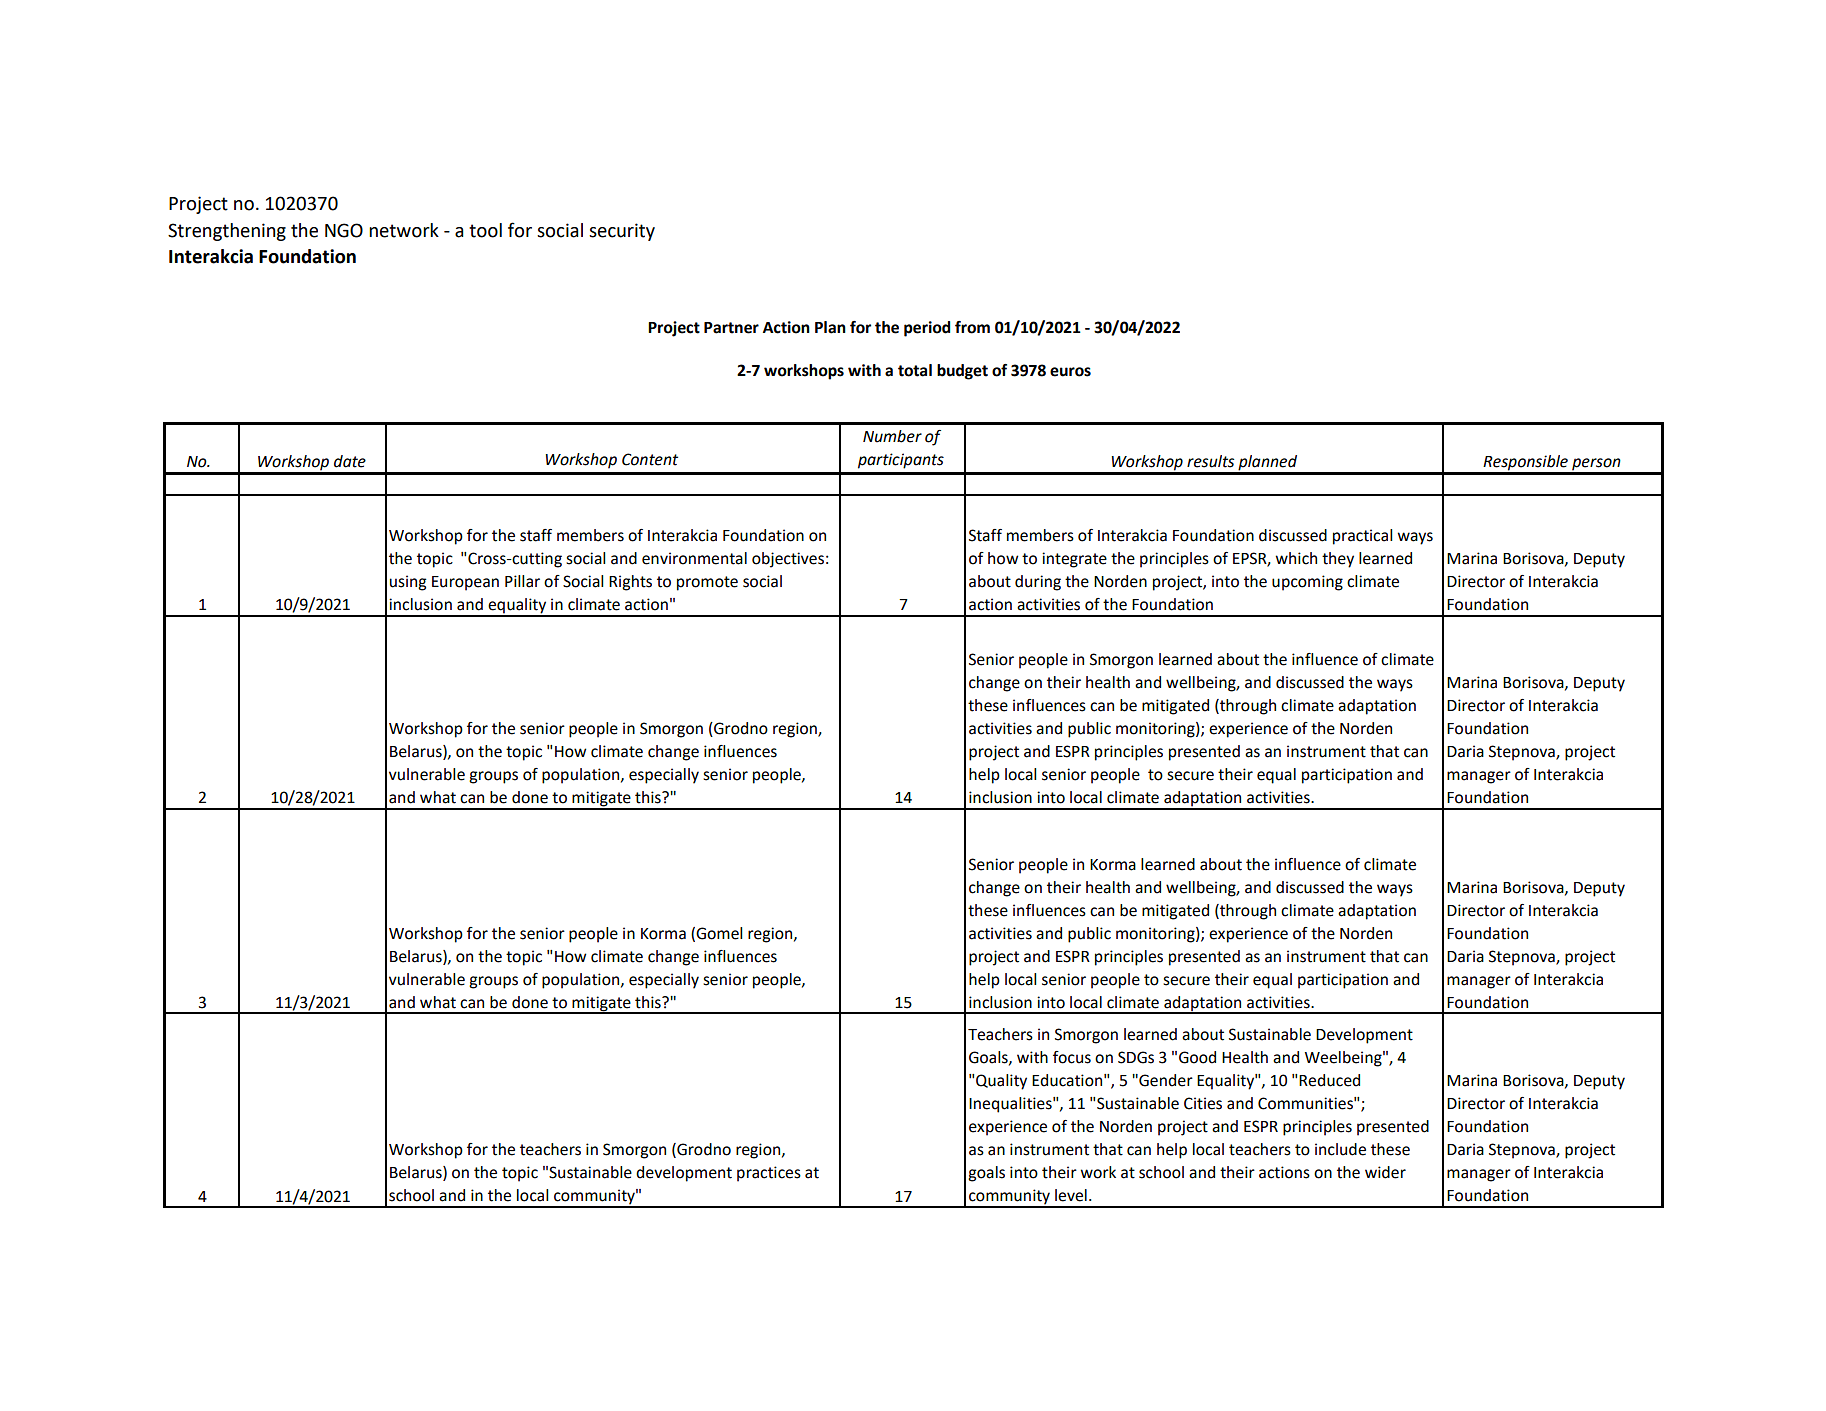  What do you see at coordinates (972, 327) in the screenshot?
I see `from` at bounding box center [972, 327].
